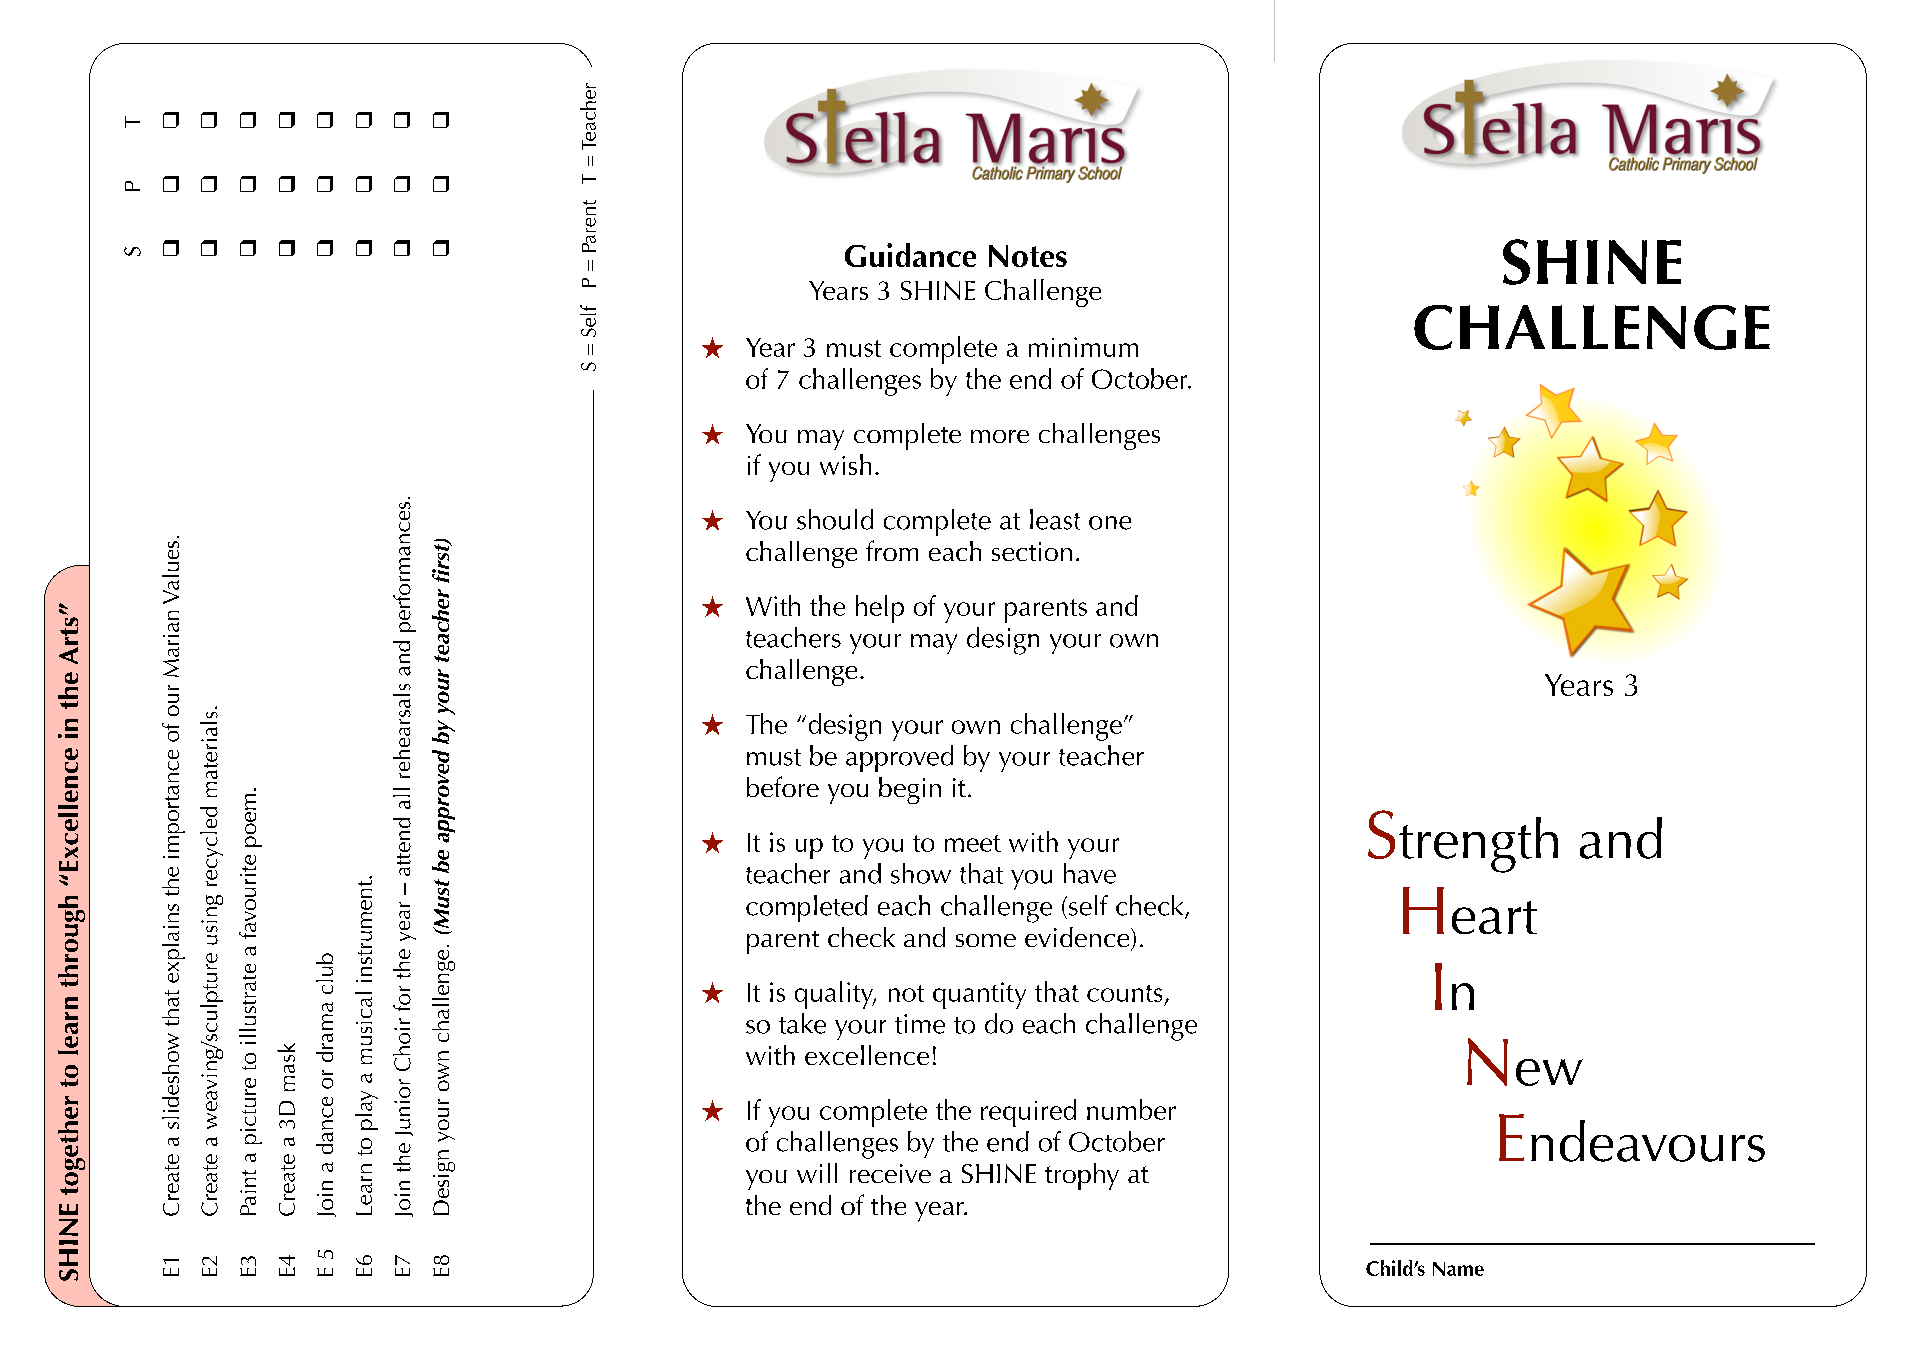 The image size is (1911, 1351). What do you see at coordinates (1083, 347) in the document?
I see `minimum` at bounding box center [1083, 347].
